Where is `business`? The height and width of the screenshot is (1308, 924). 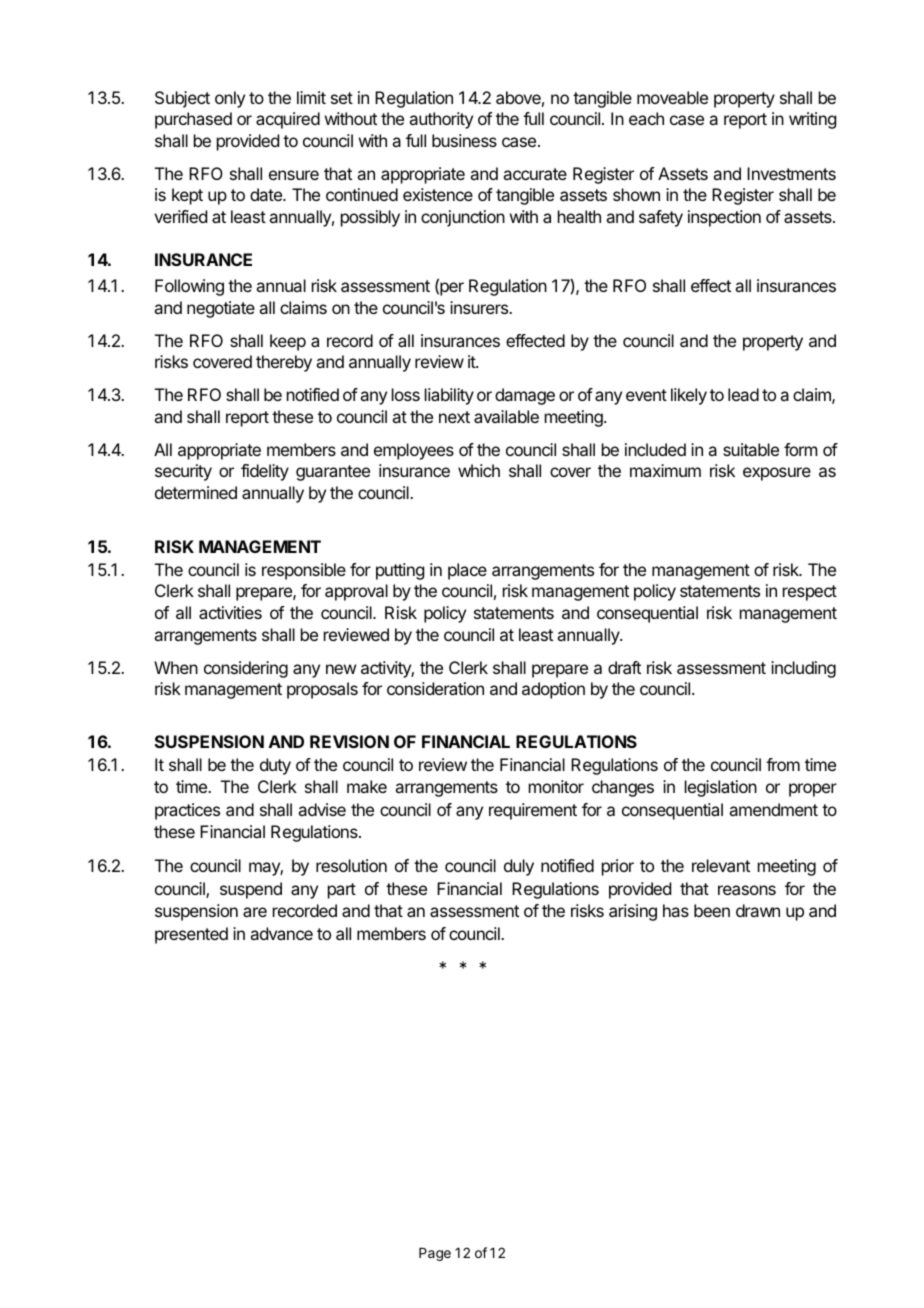
business is located at coordinates (464, 140).
